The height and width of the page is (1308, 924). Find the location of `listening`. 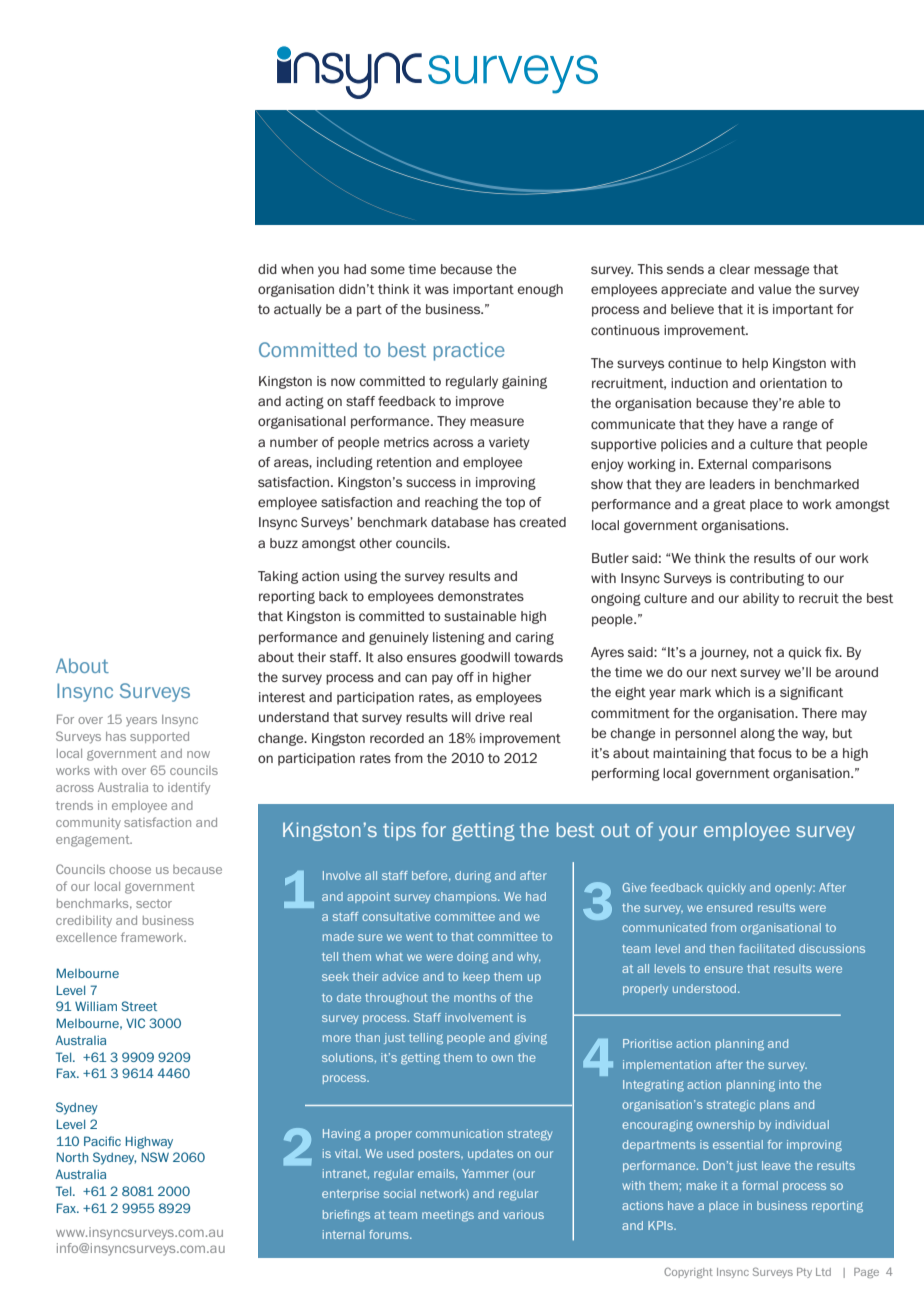

listening is located at coordinates (459, 638).
